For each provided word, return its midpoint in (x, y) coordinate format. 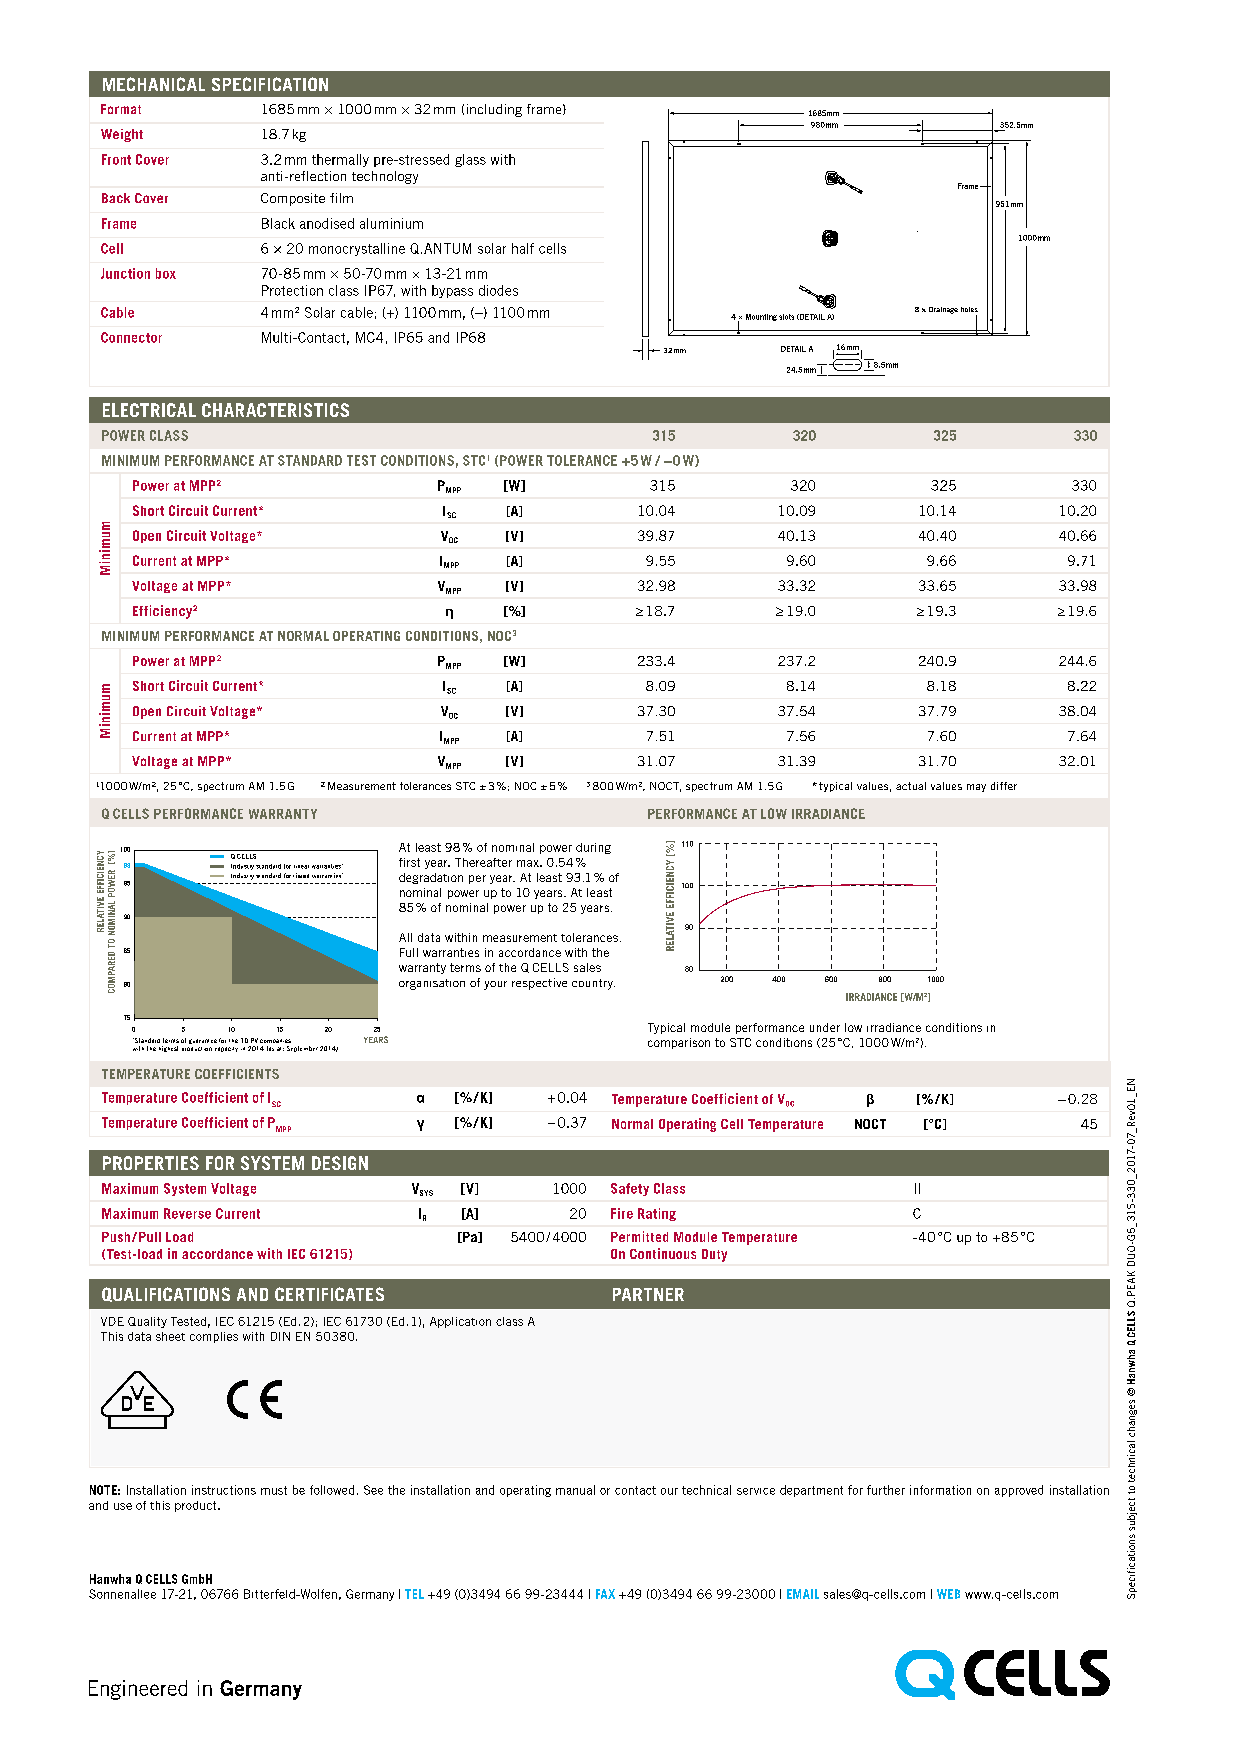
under (825, 1027)
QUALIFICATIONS (166, 1294)
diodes (498, 290)
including (494, 110)
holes (969, 309)
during (593, 848)
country (593, 984)
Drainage (943, 310)
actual (911, 786)
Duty (714, 1255)
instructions (224, 1490)
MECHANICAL (154, 84)
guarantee (203, 1041)
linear (301, 867)
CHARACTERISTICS (275, 410)
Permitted (639, 1236)
